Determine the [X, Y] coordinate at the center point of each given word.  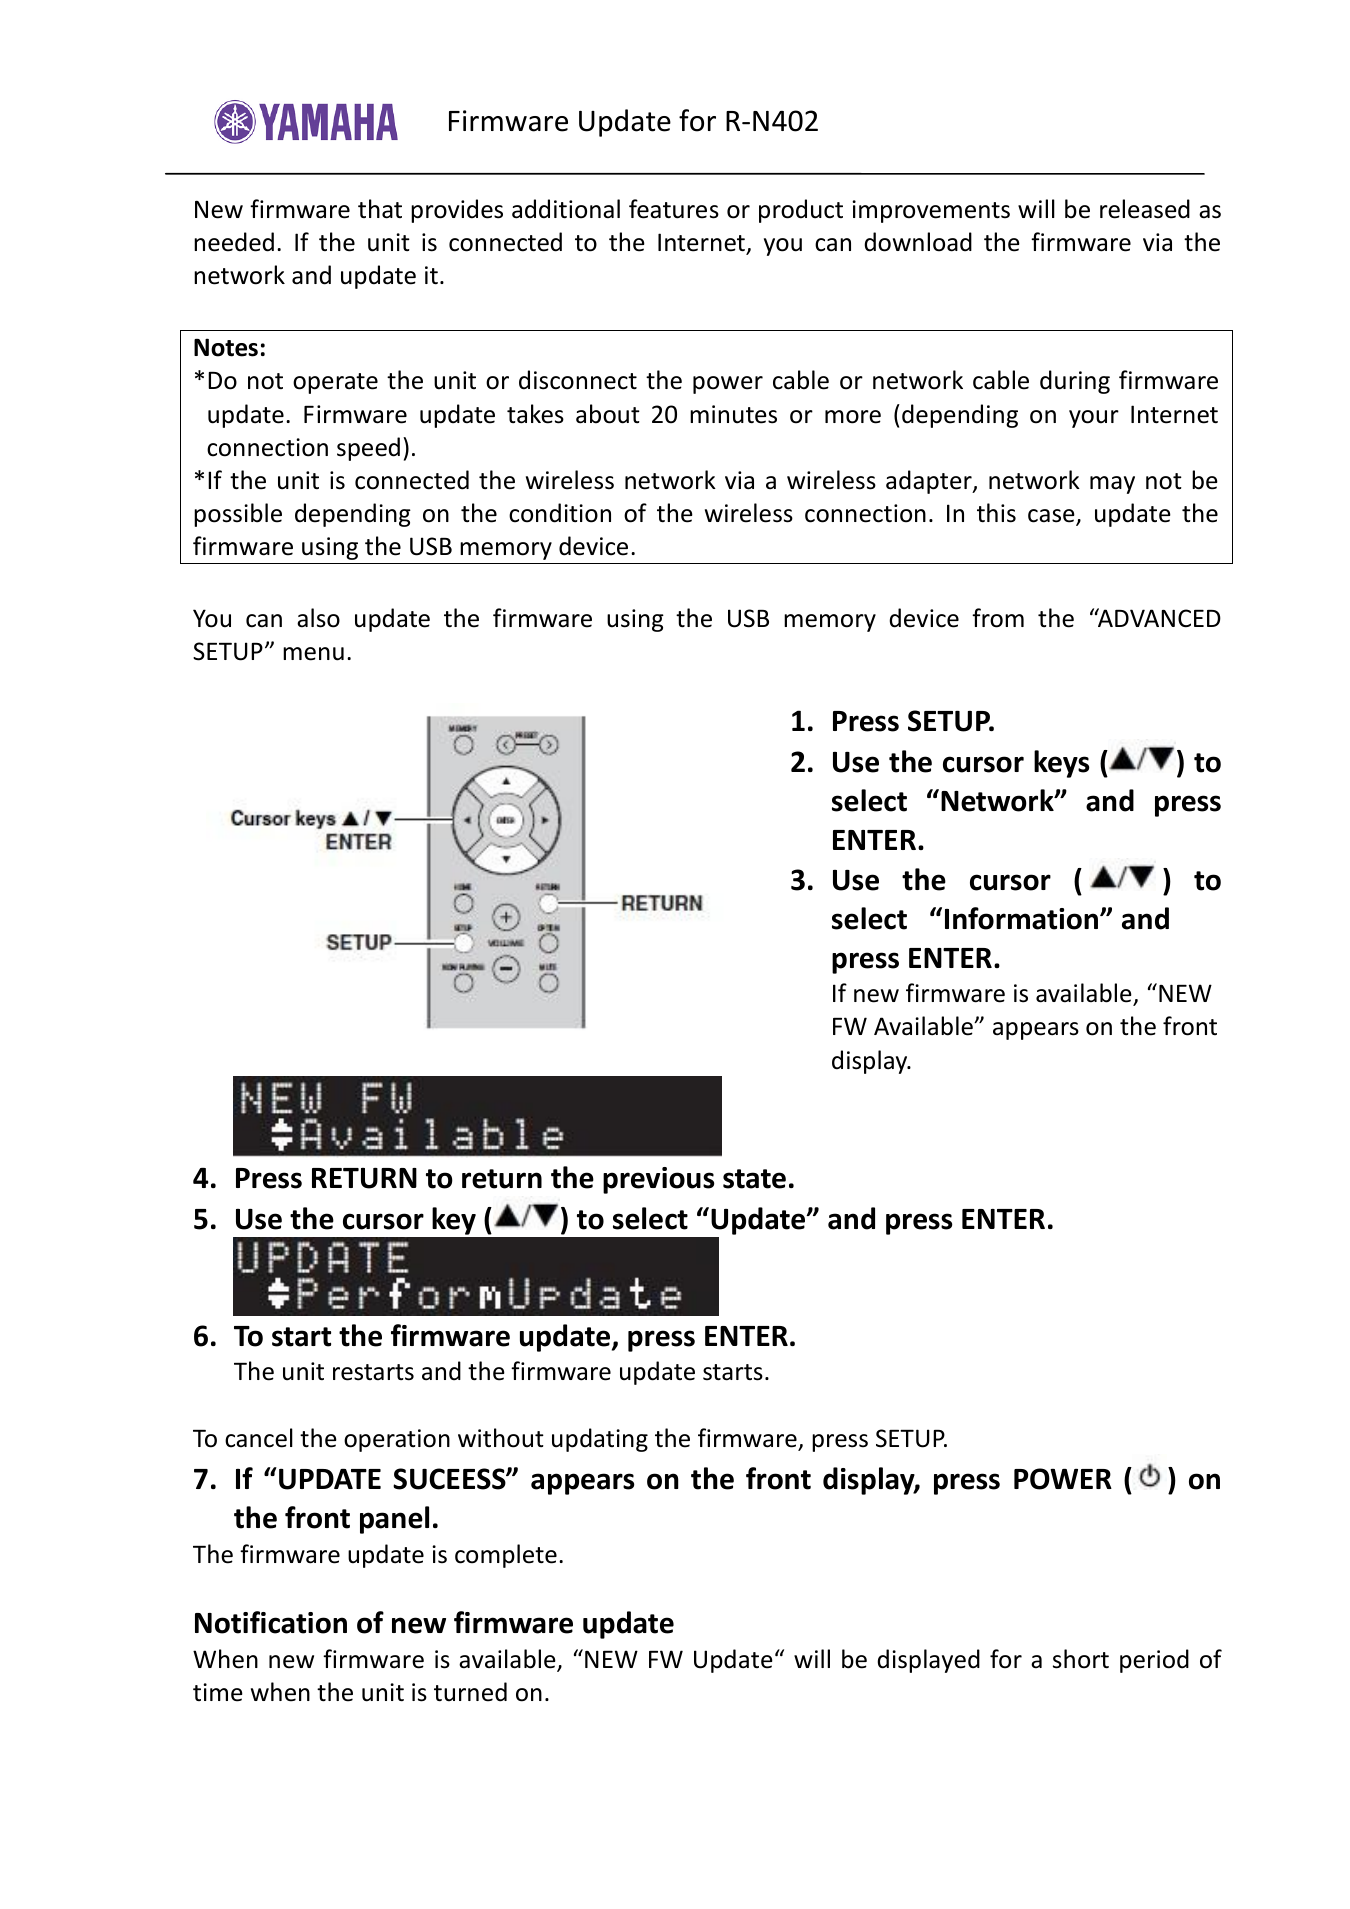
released [1145, 209]
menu [313, 654]
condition [560, 513]
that [380, 209]
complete [506, 1556]
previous [659, 1180]
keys [1062, 764]
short [1081, 1659]
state [754, 1179]
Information [1023, 918]
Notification [271, 1622]
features [674, 209]
